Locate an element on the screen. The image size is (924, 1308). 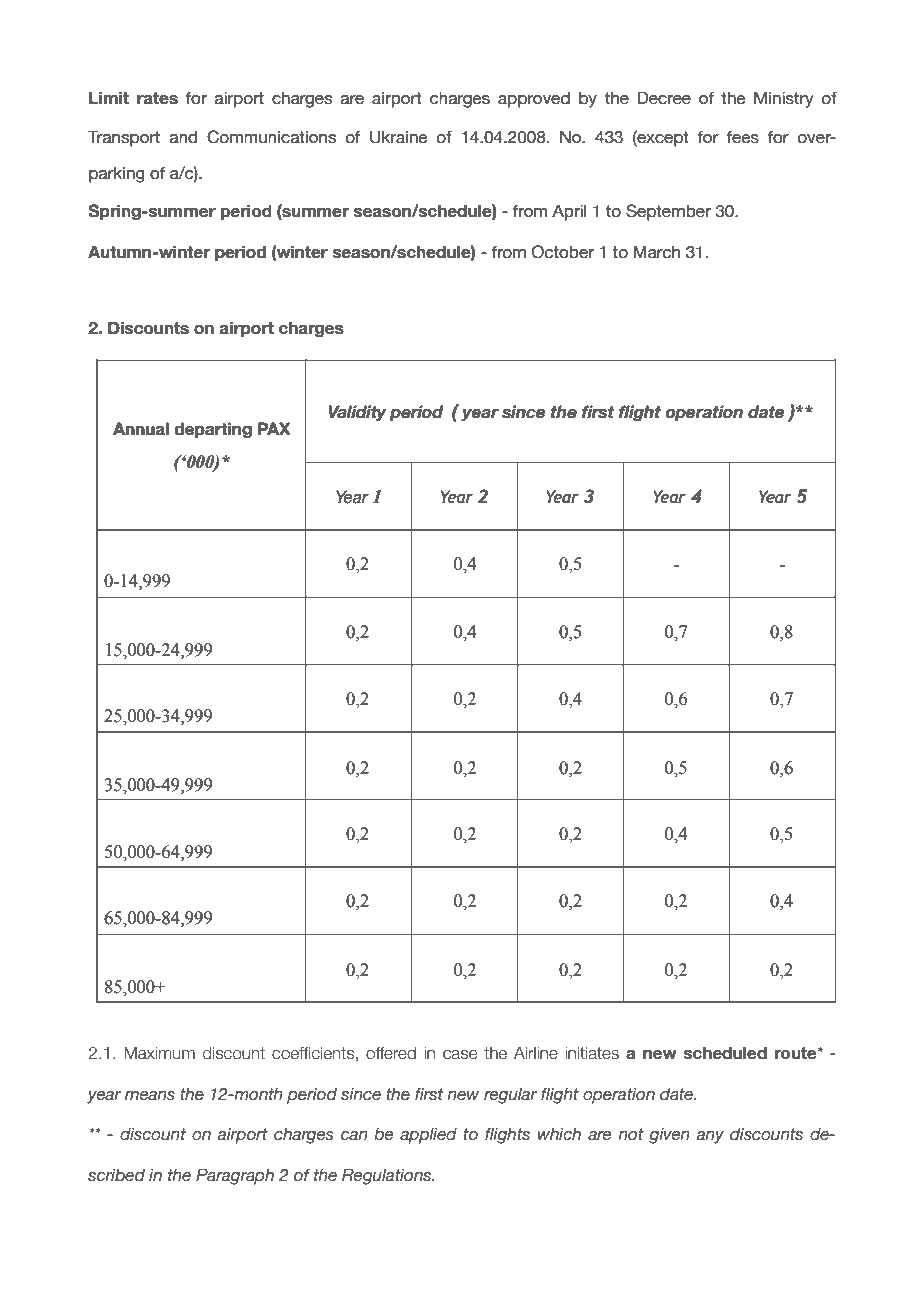
Maximum is located at coordinates (159, 1053).
